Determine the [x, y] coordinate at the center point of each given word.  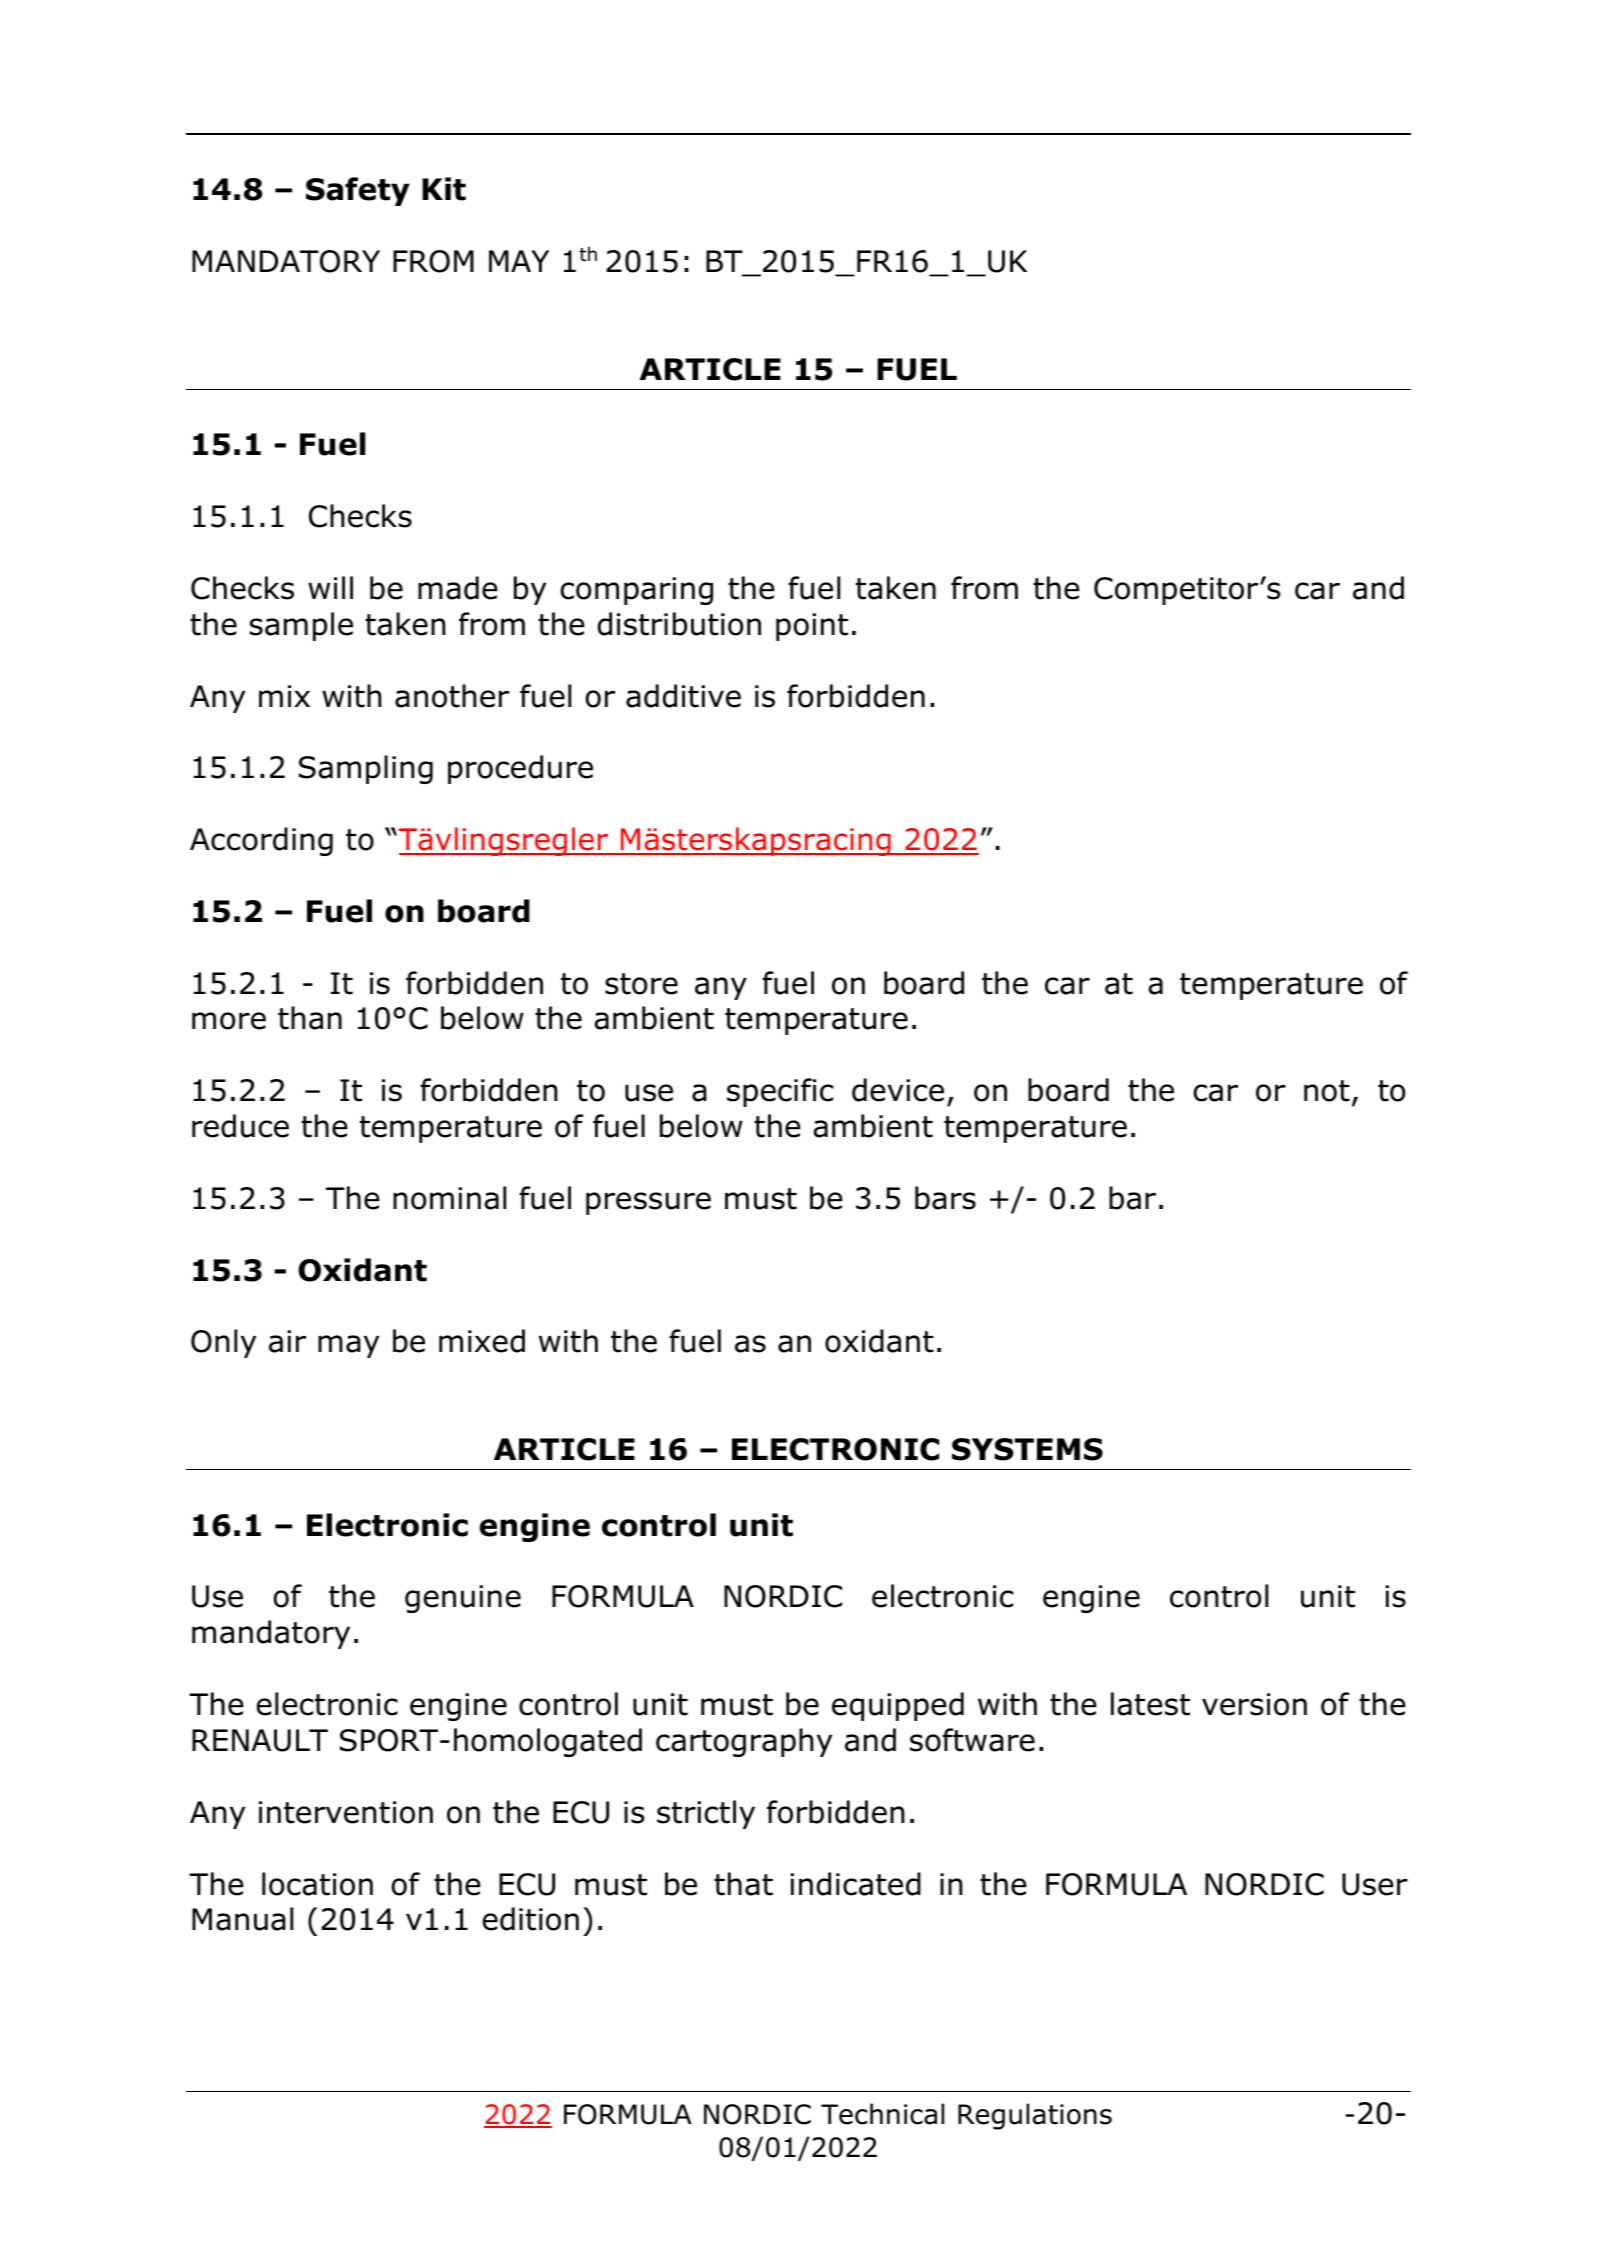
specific [780, 1092]
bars [945, 1198]
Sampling [366, 769]
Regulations [1035, 2116]
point [812, 627]
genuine [463, 1599]
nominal [449, 1198]
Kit [444, 189]
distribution [679, 624]
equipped [898, 1706]
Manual [242, 1919]
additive [683, 696]
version [1254, 1704]
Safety [358, 191]
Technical [882, 2114]
